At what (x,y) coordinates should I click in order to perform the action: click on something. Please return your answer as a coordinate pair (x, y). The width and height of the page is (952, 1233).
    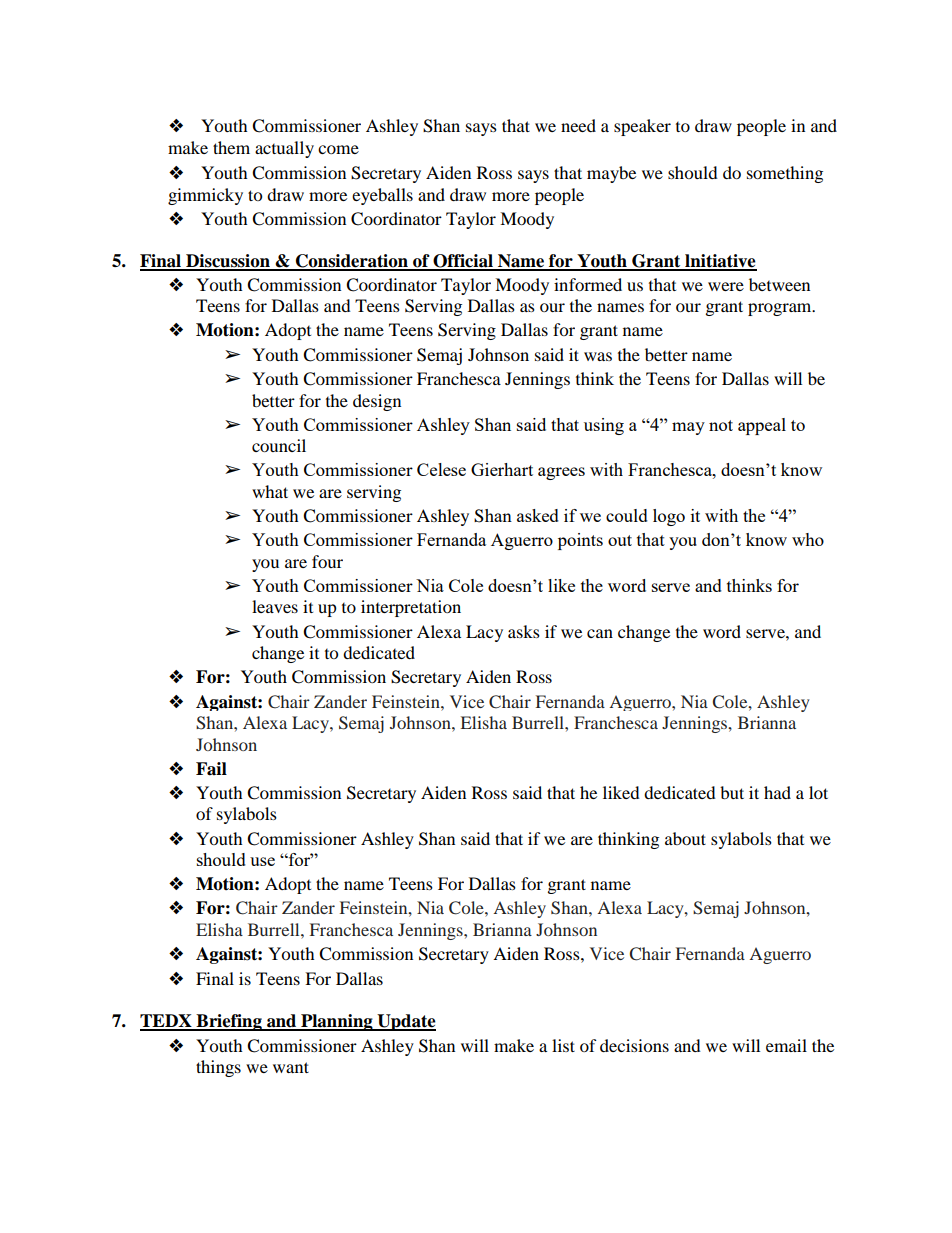
    Looking at the image, I should click on (785, 174).
